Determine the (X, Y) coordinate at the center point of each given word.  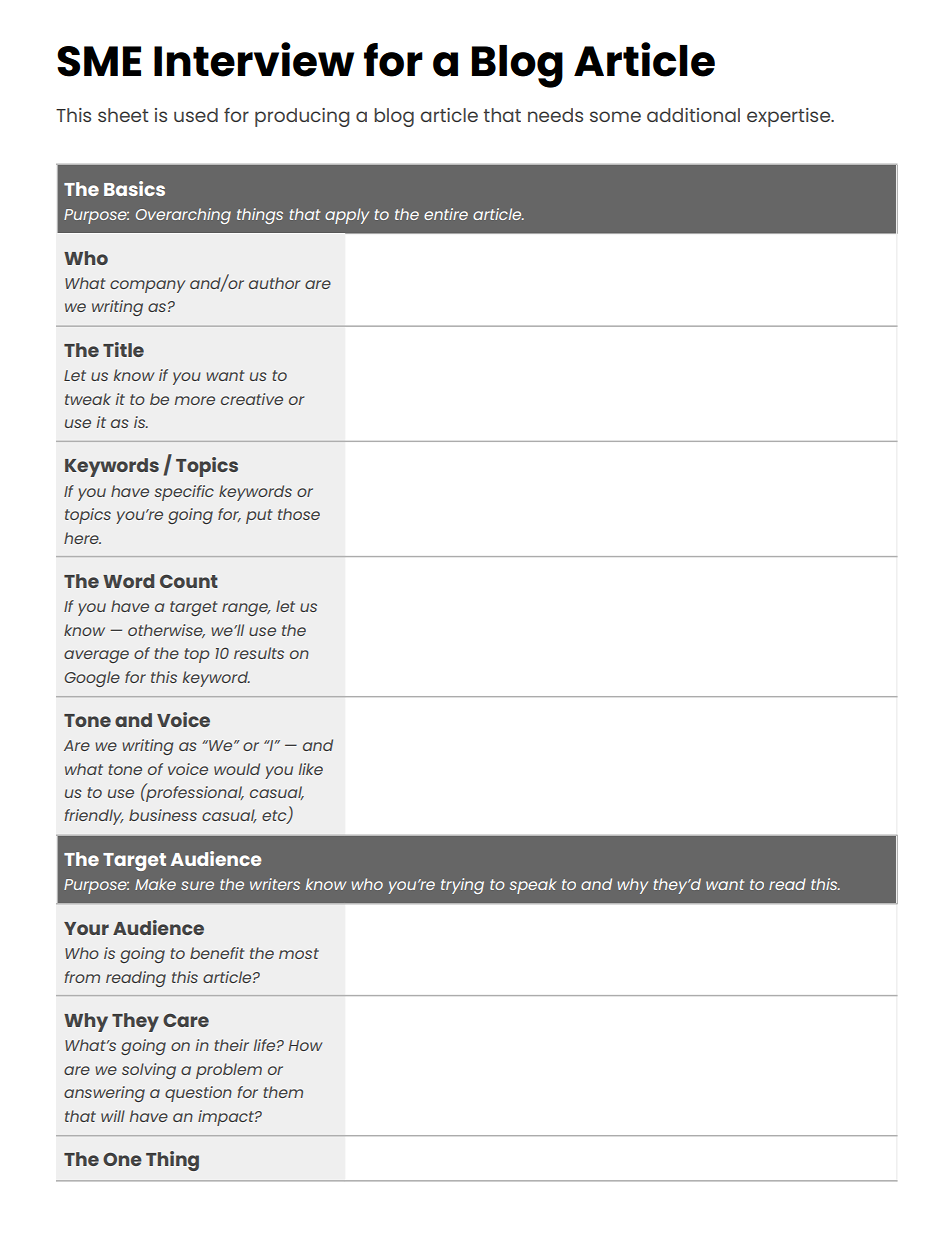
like (311, 769)
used (196, 115)
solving (149, 1071)
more (195, 400)
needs (555, 115)
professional (194, 793)
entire (446, 214)
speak (533, 886)
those (299, 514)
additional (693, 115)
